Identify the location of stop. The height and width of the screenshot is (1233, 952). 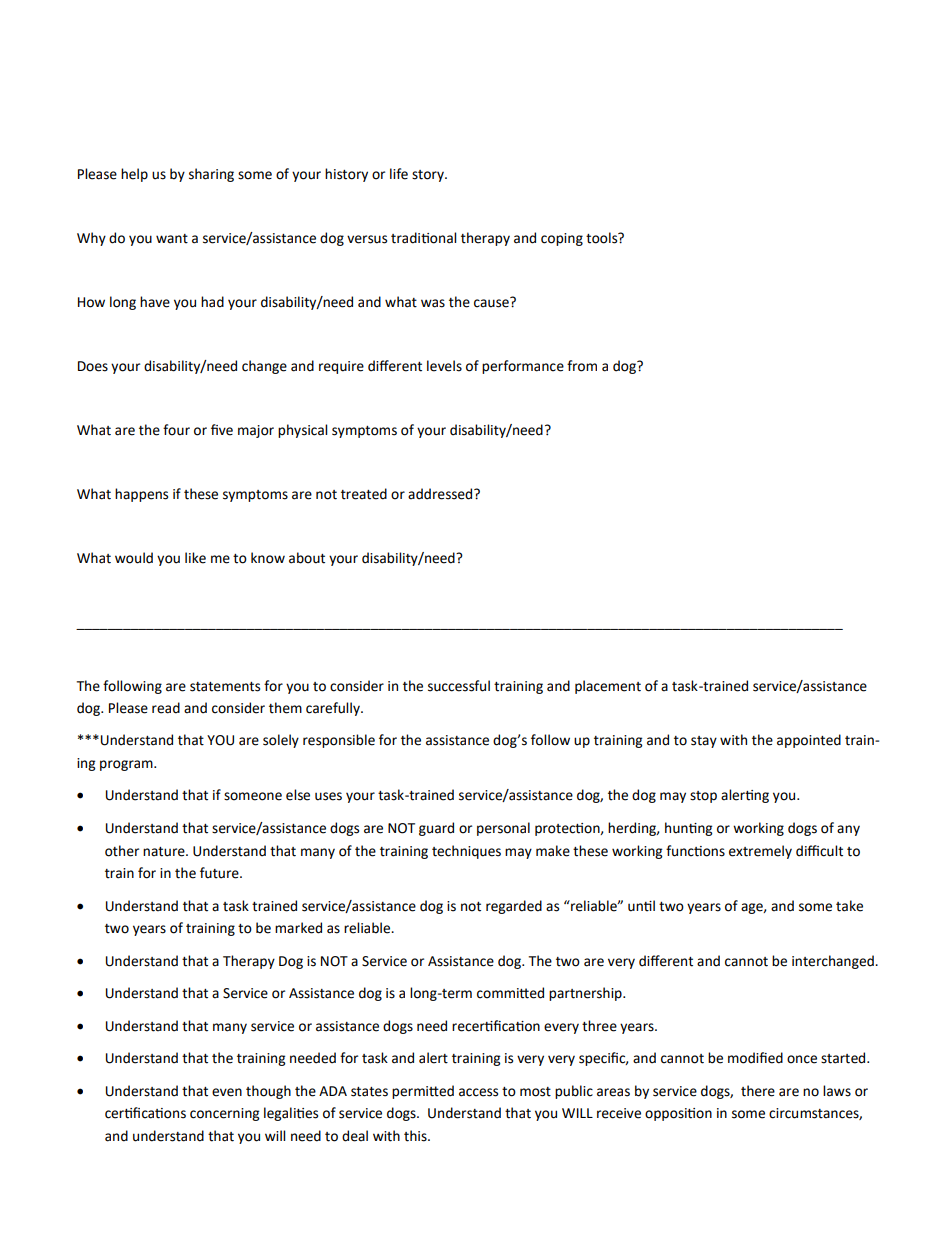
(703, 797).
